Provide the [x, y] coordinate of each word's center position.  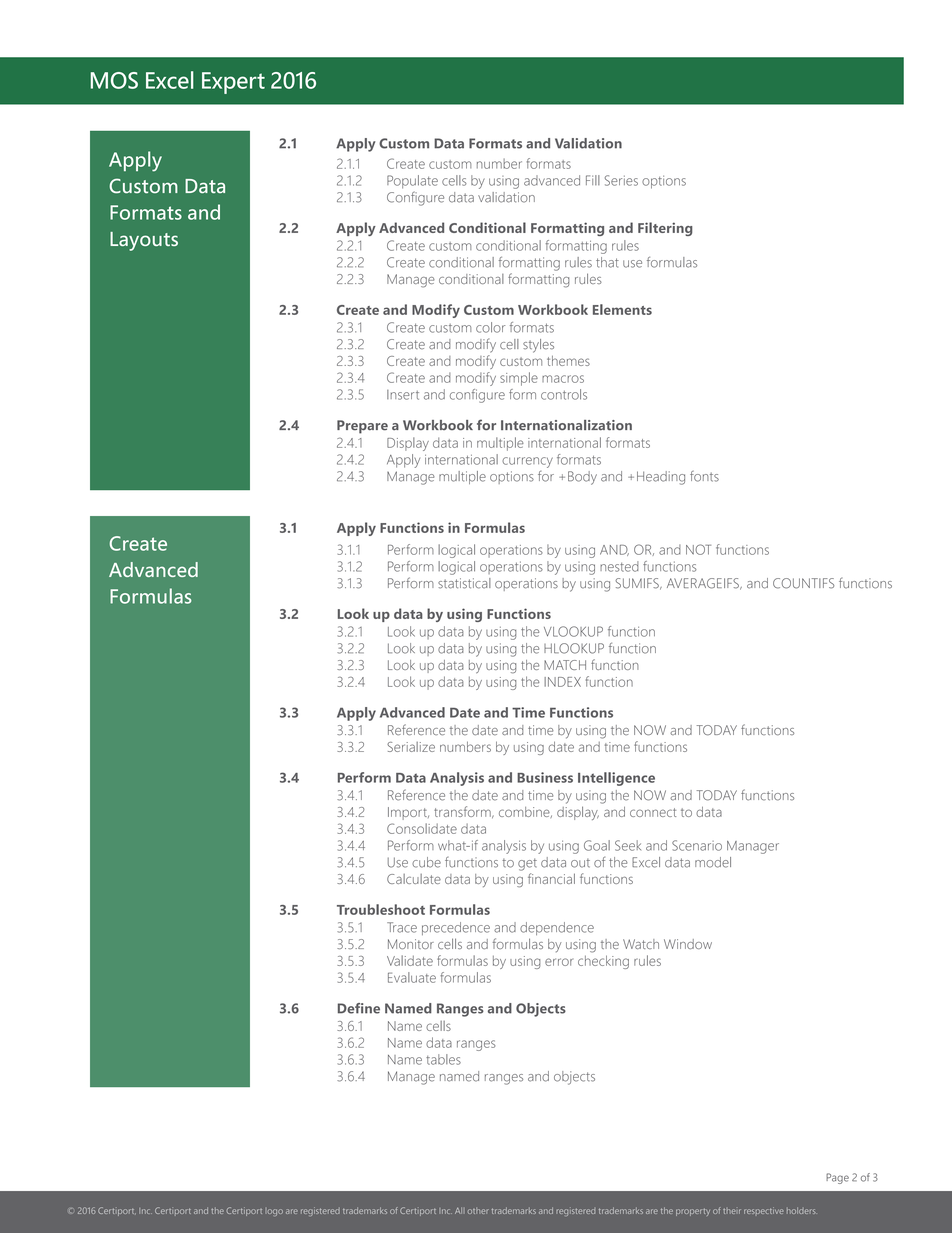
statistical [464, 583]
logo [275, 1212]
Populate [412, 182]
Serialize [411, 747]
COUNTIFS [803, 583]
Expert [233, 83]
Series [621, 180]
